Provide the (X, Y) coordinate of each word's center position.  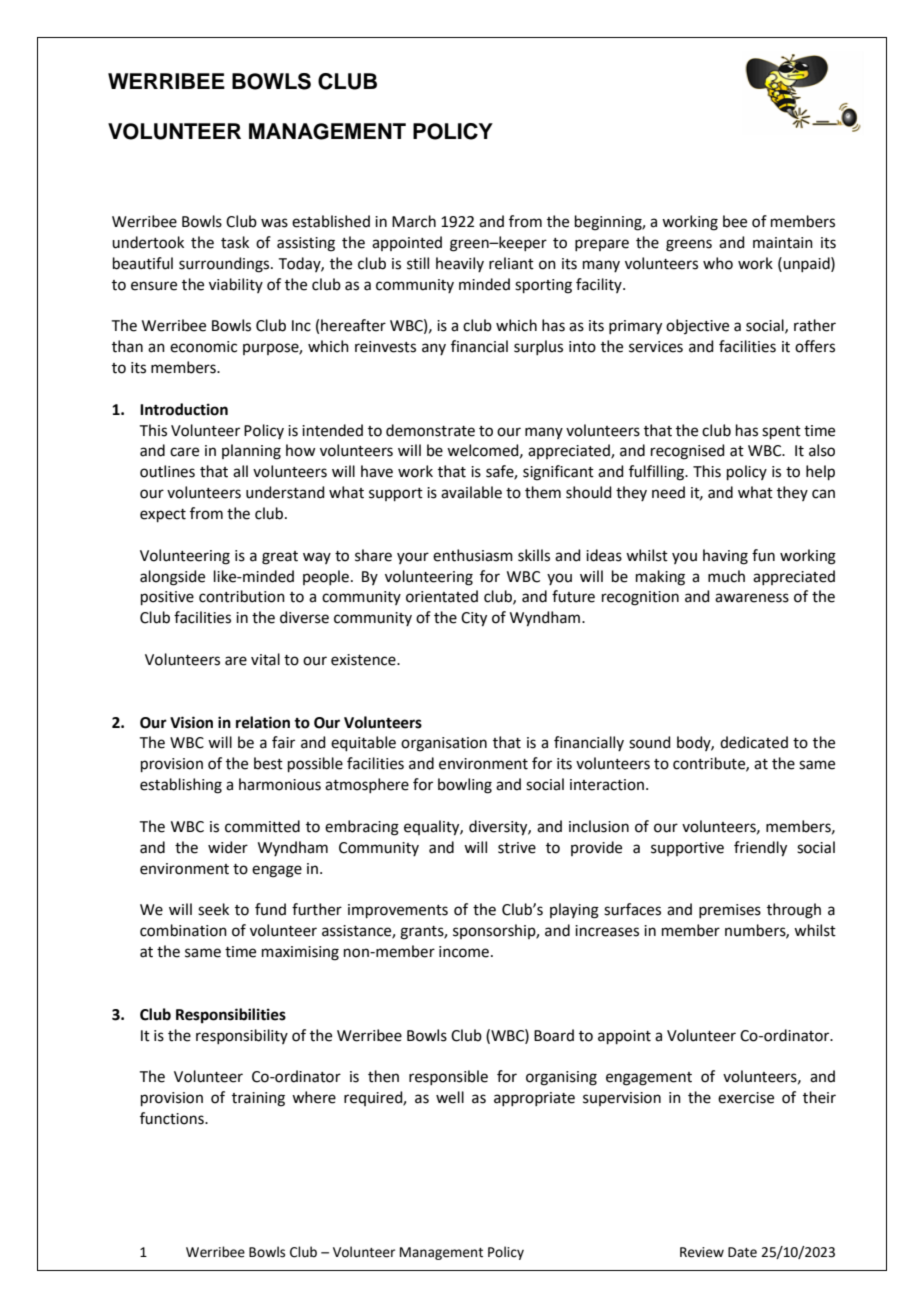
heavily (460, 264)
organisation (444, 744)
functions (173, 1118)
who (718, 263)
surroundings (225, 265)
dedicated (754, 742)
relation (263, 722)
